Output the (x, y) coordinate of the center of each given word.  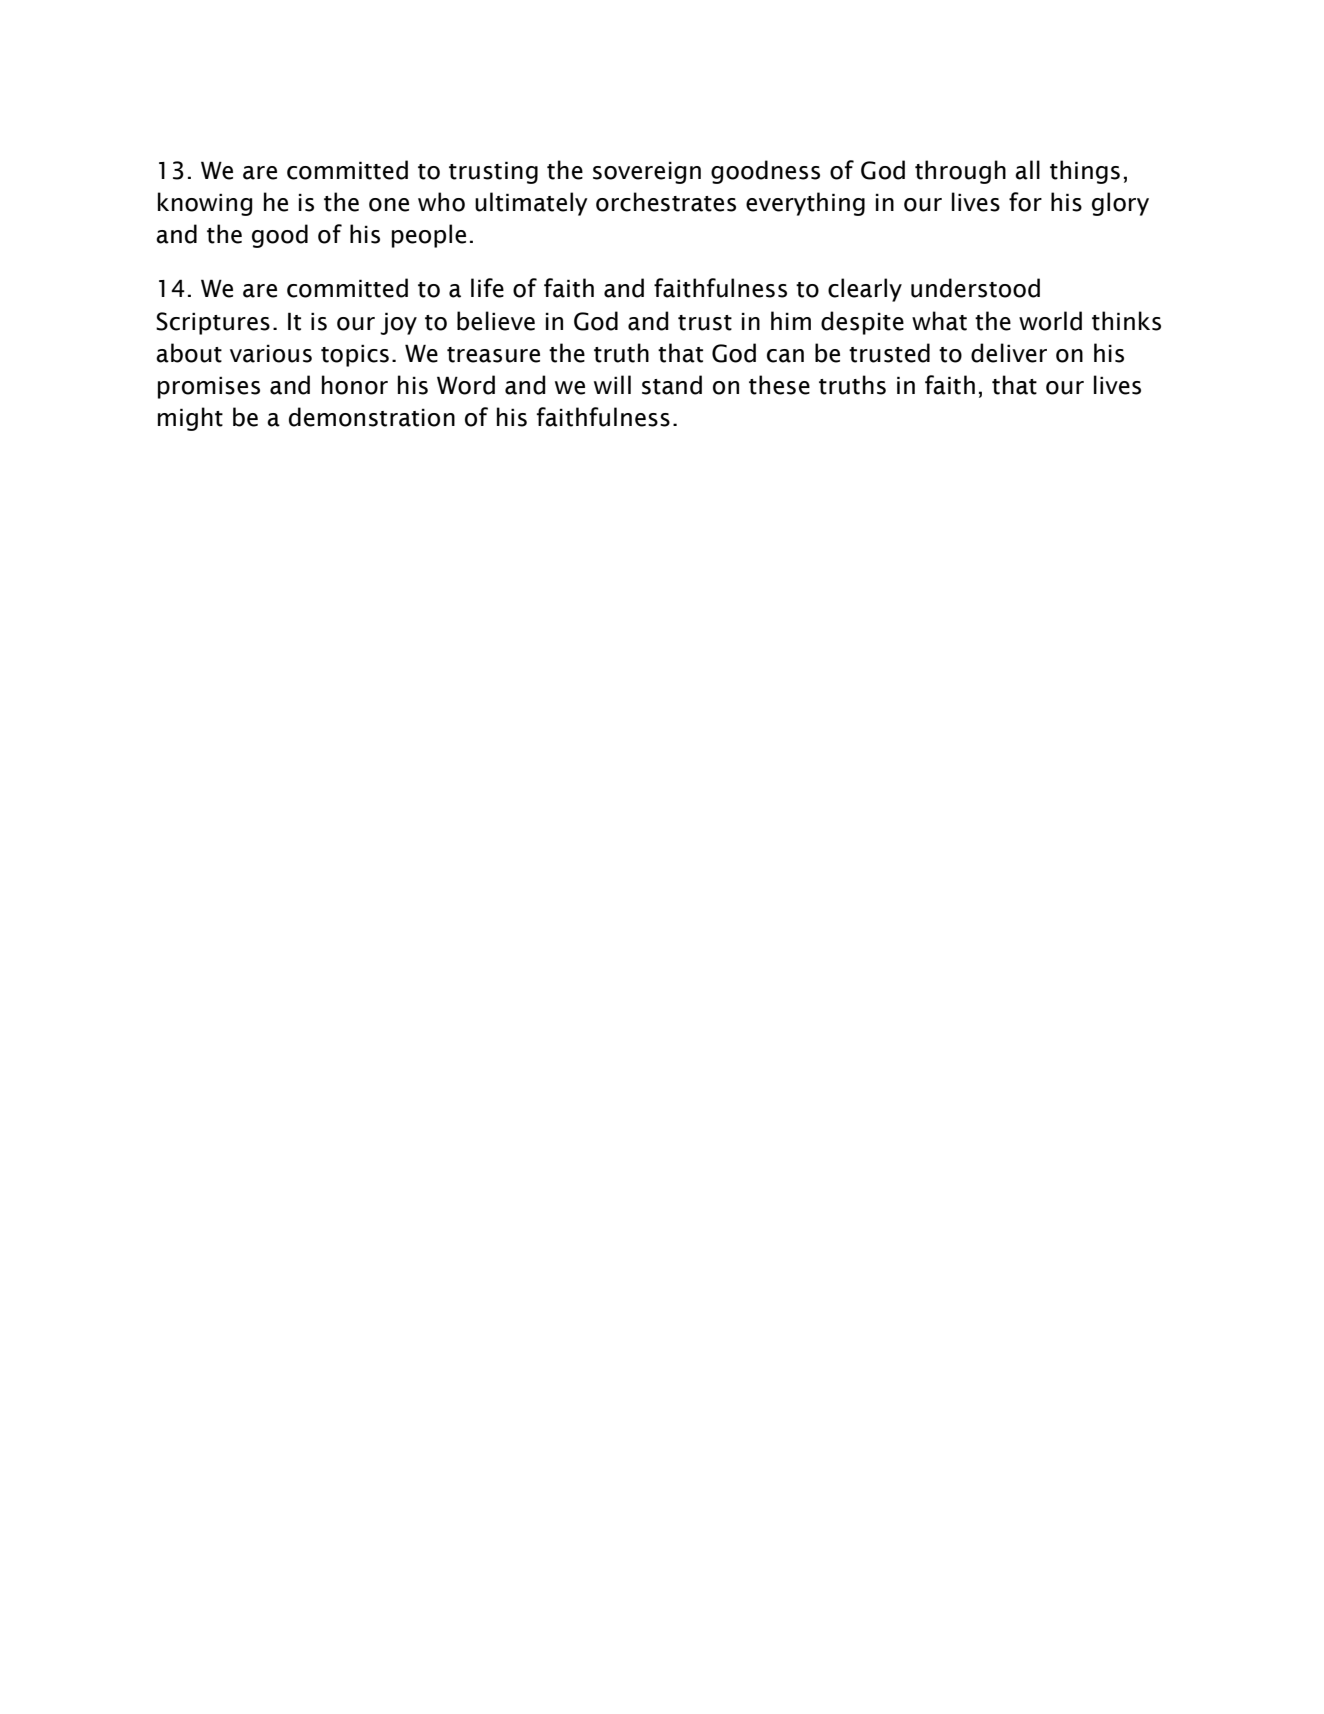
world (1050, 321)
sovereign (647, 172)
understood (975, 288)
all (1027, 170)
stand (672, 385)
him (791, 320)
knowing (205, 204)
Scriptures (213, 323)
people (429, 236)
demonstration (372, 417)
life (487, 288)
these (779, 385)
